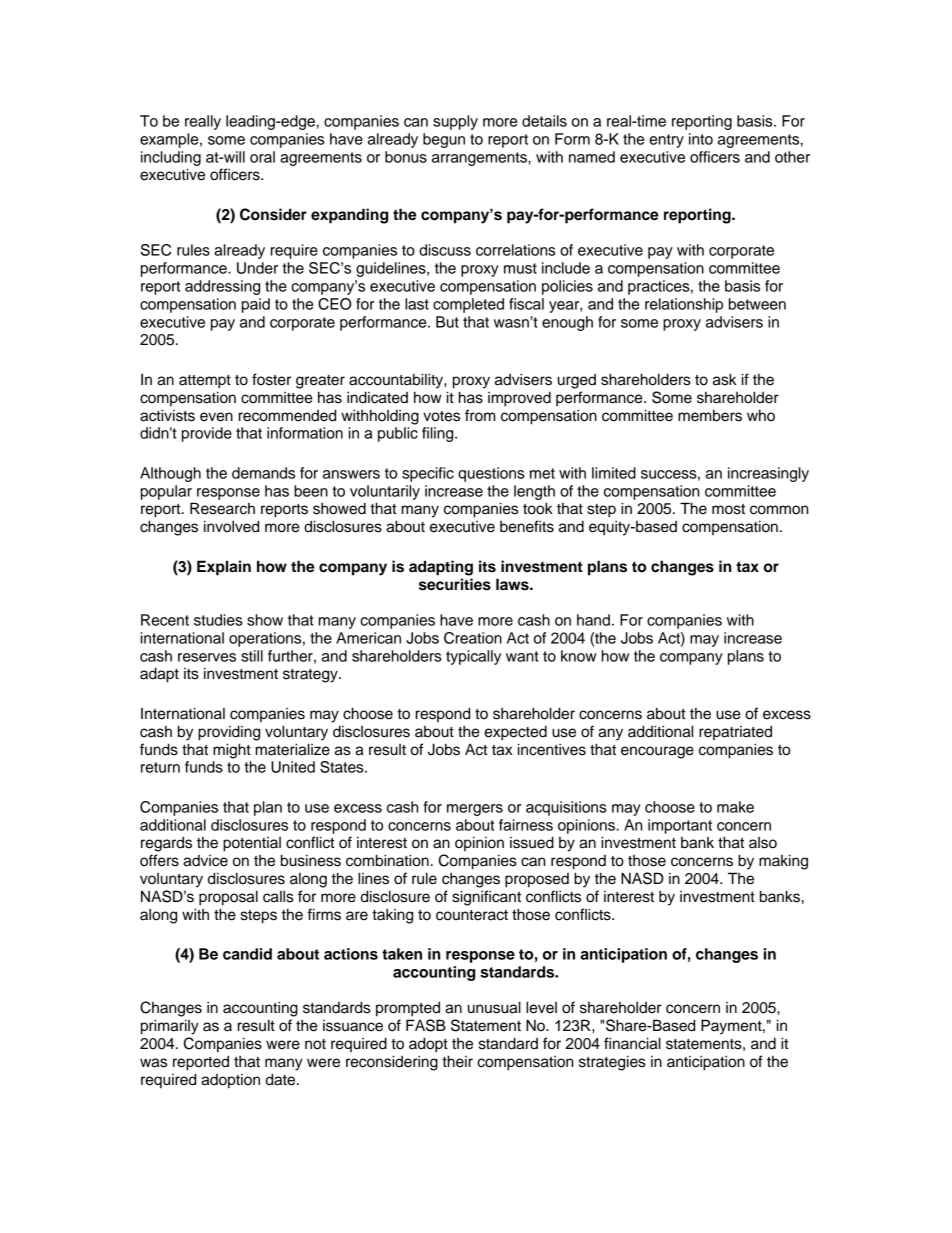 The height and width of the document is (1233, 952). I want to click on financial, so click(632, 1043).
